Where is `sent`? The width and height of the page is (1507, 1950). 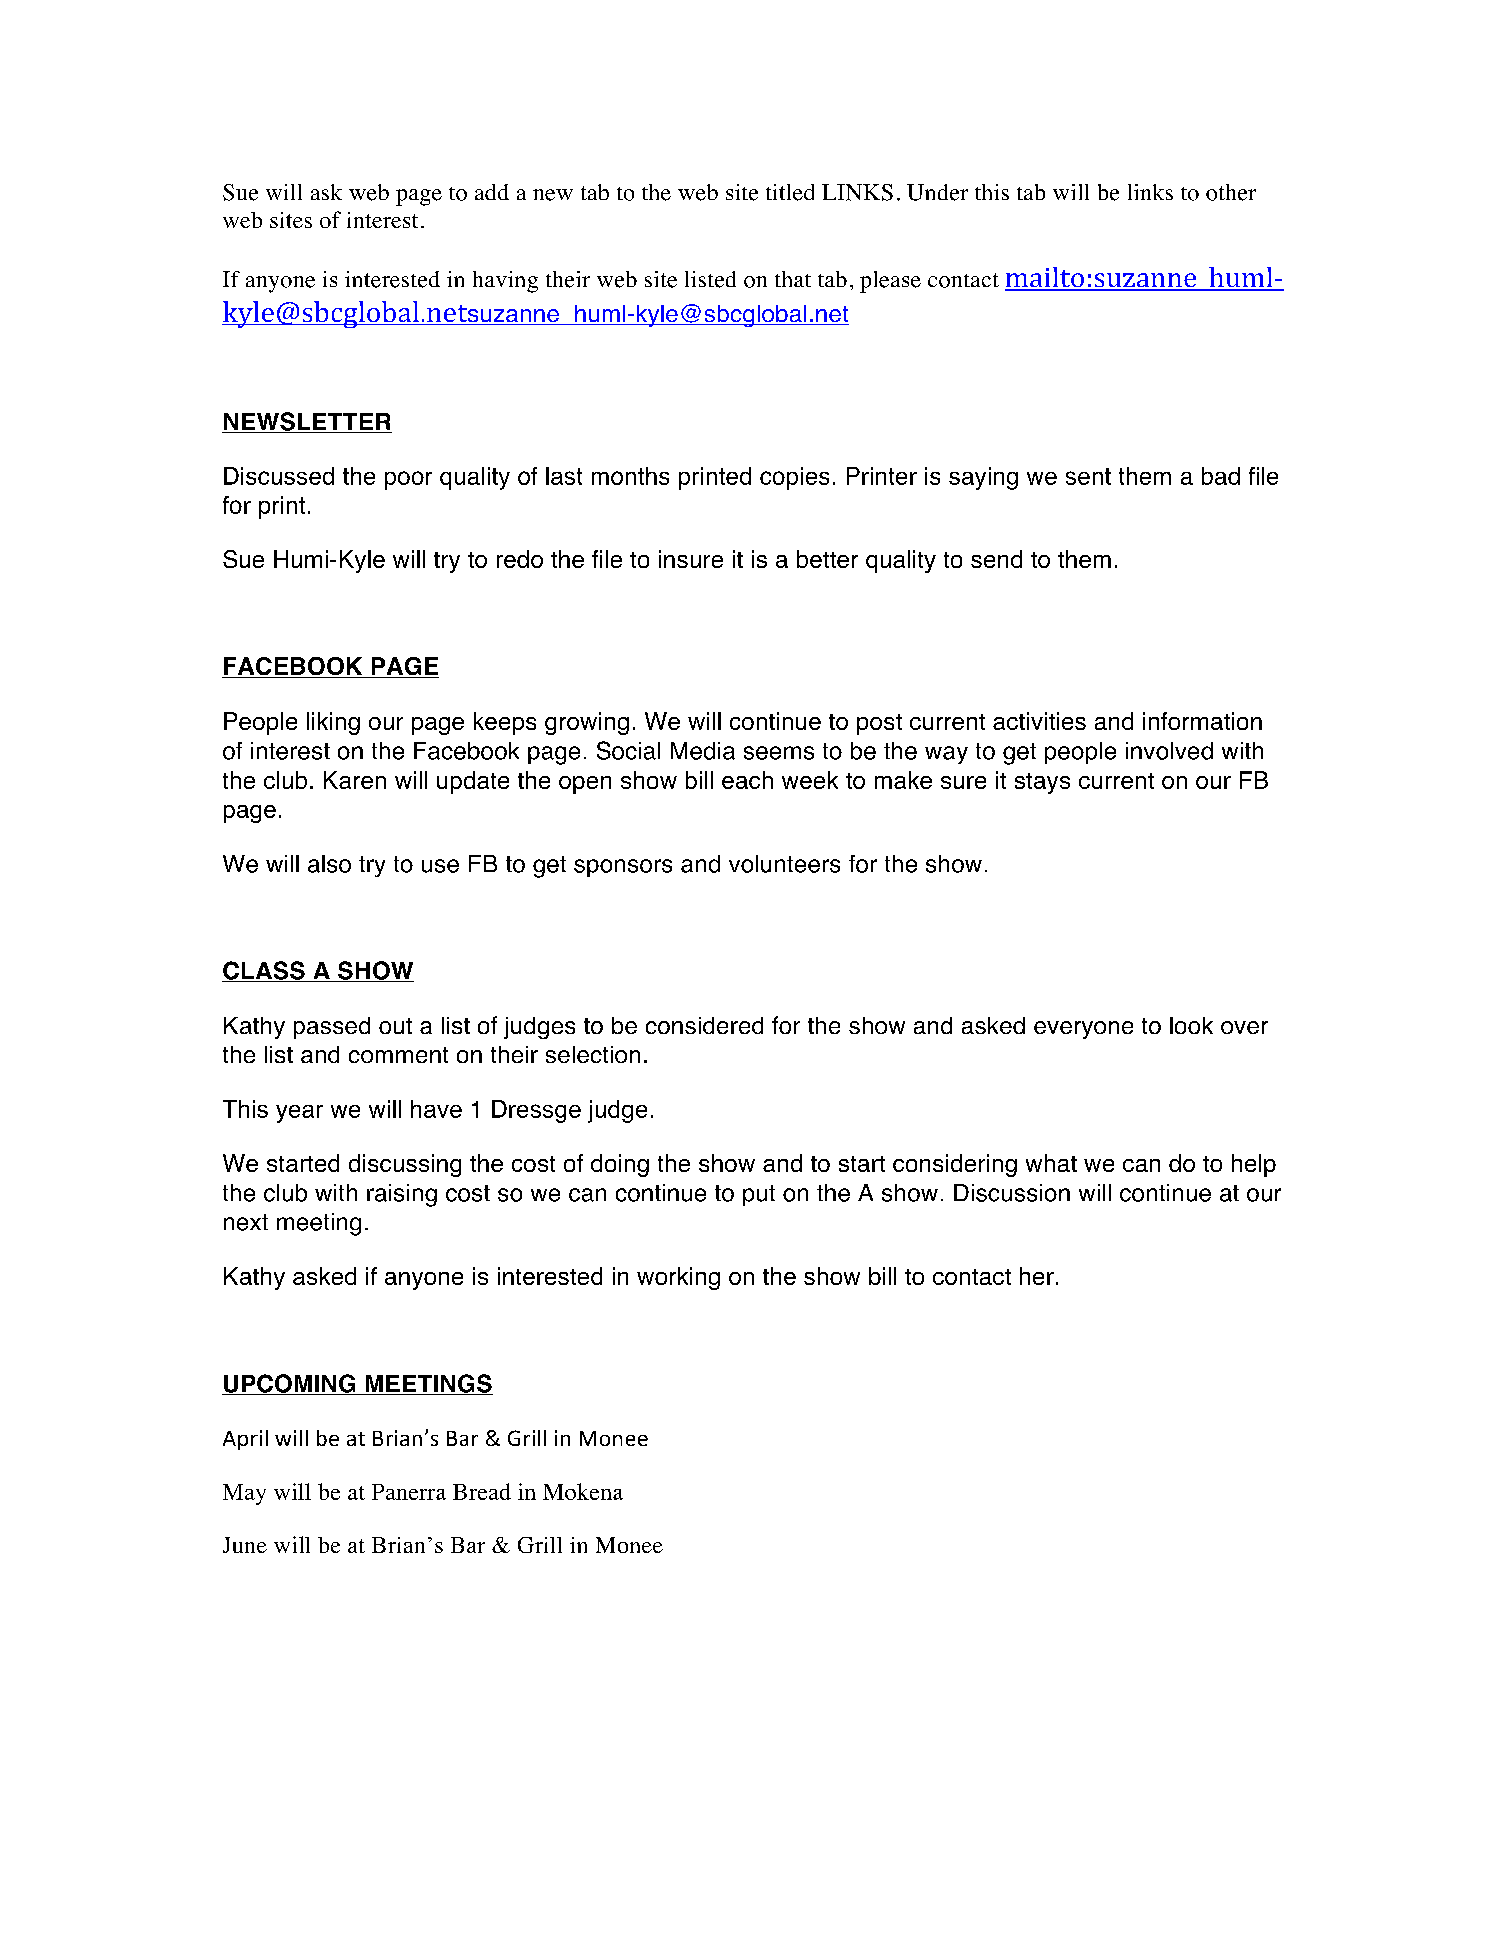
sent is located at coordinates (1088, 476).
